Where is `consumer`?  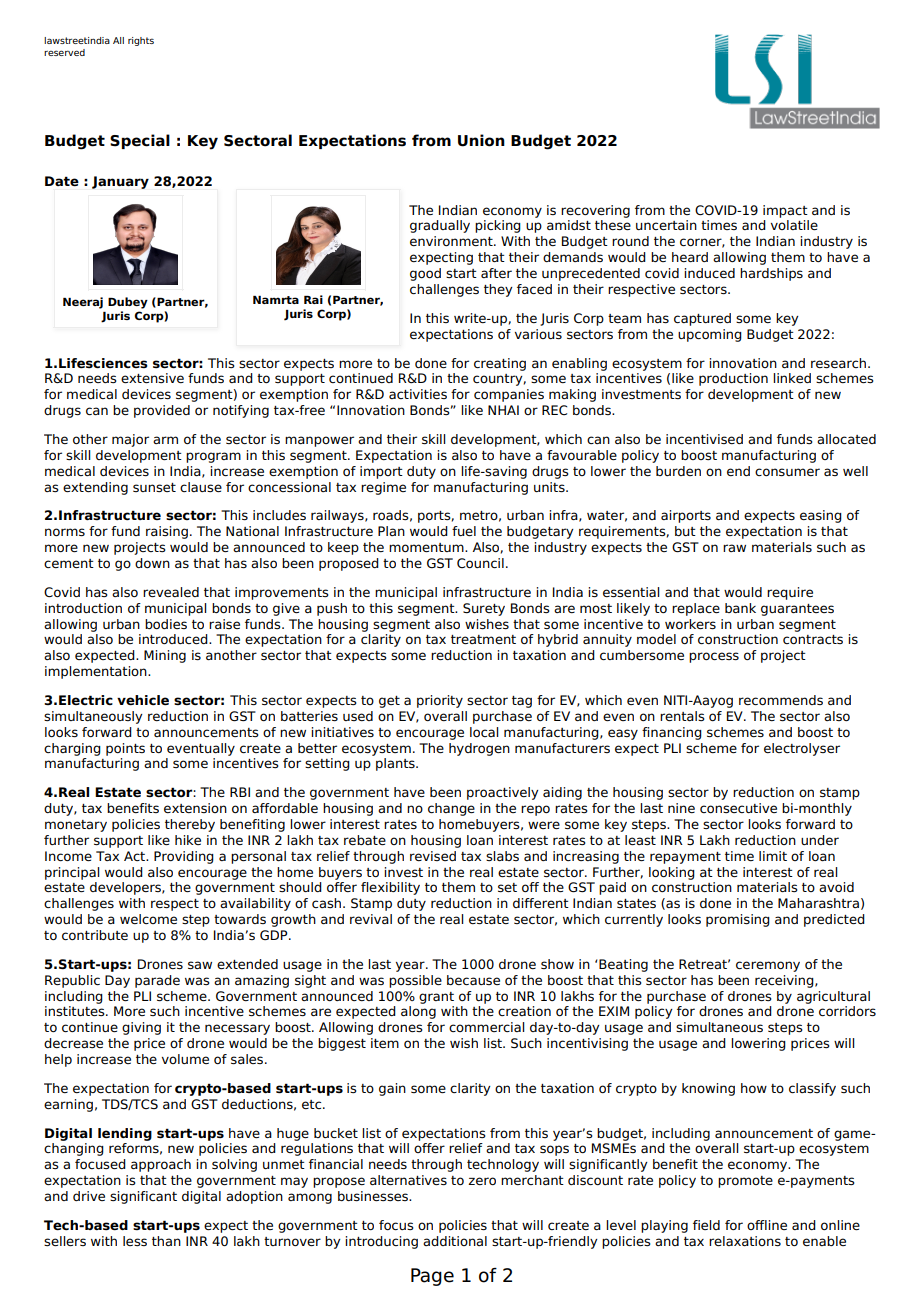
consumer is located at coordinates (787, 472).
